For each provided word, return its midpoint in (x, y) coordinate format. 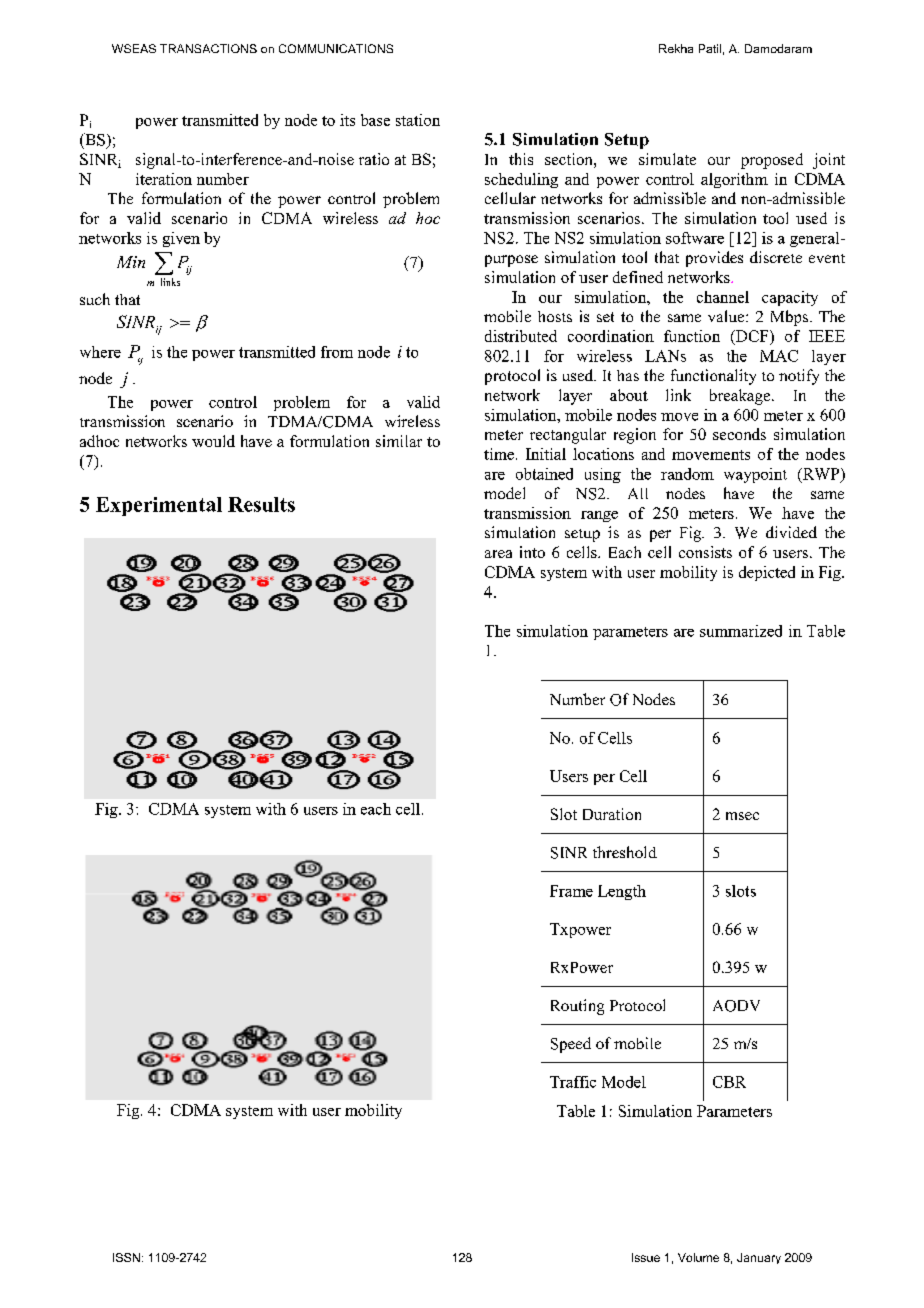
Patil (710, 48)
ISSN (126, 1257)
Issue (646, 1257)
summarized (741, 631)
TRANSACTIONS (208, 48)
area (498, 554)
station (418, 120)
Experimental (159, 506)
